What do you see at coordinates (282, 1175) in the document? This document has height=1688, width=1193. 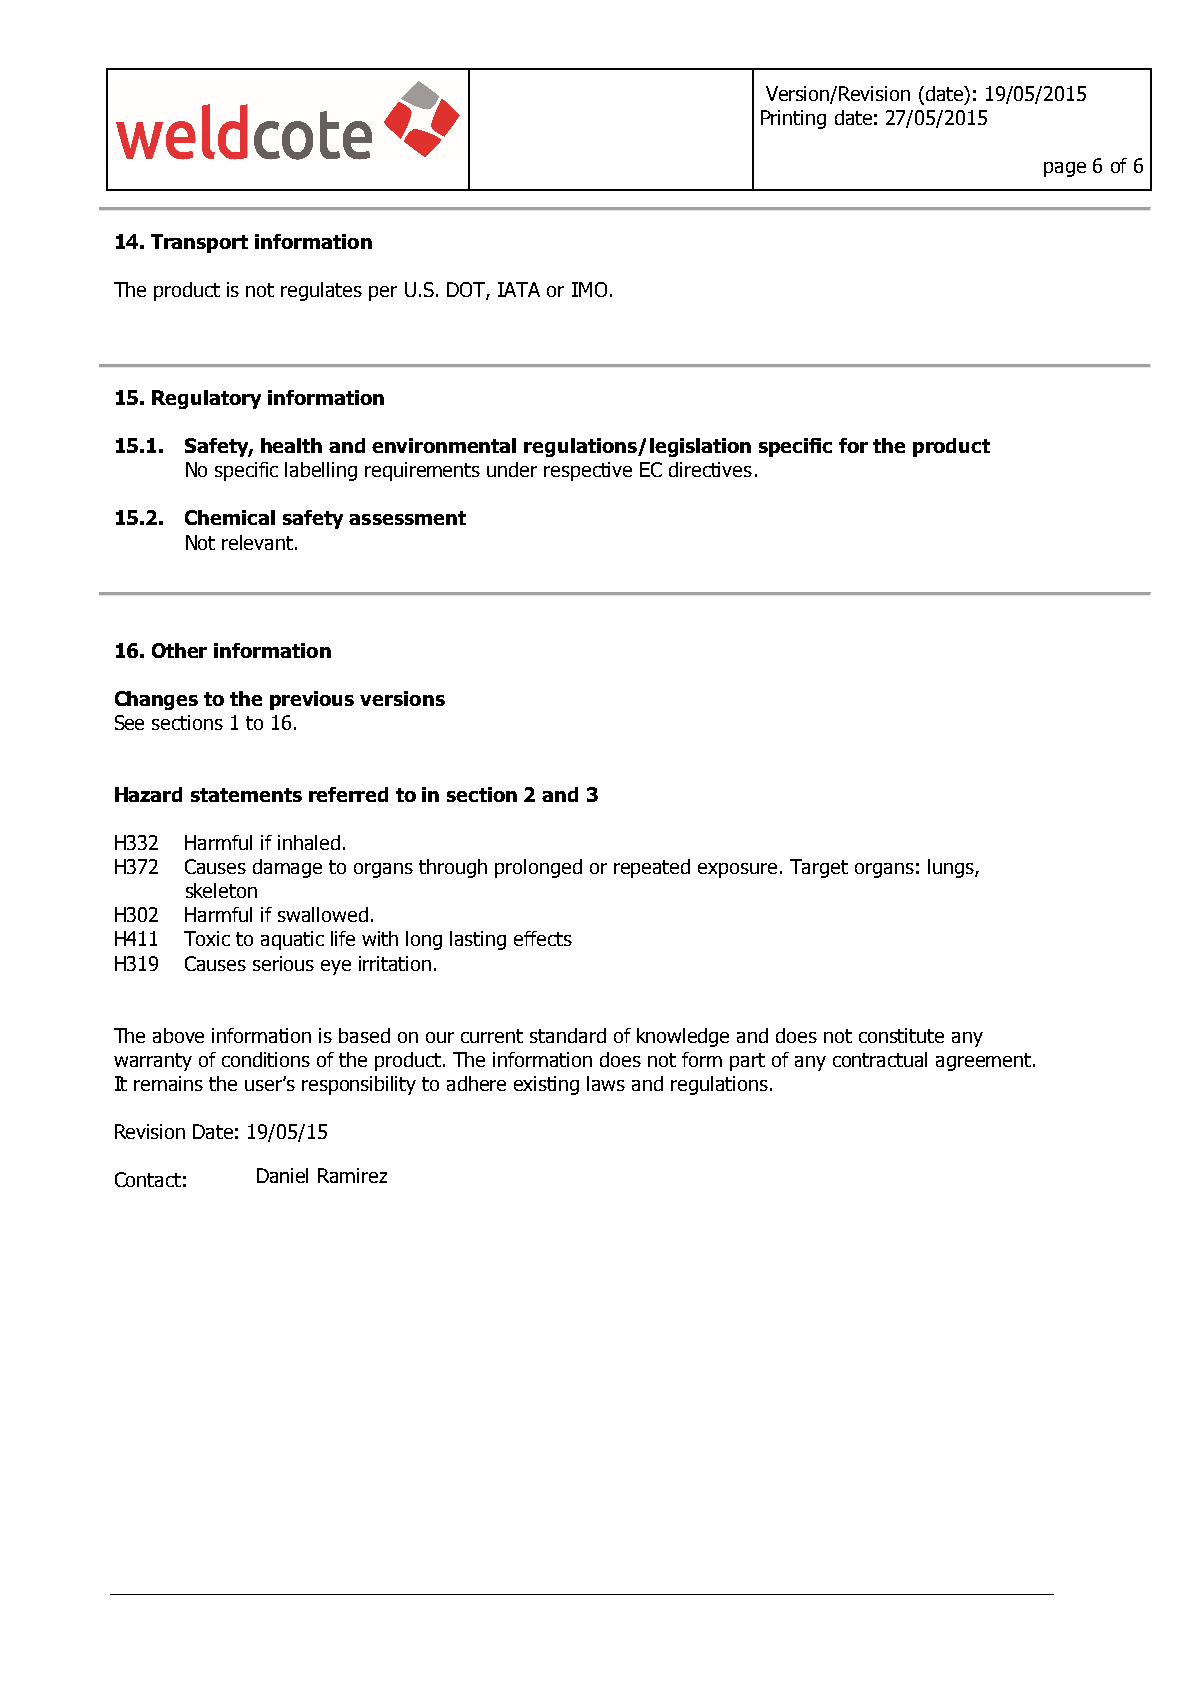 I see `Daniel` at bounding box center [282, 1175].
